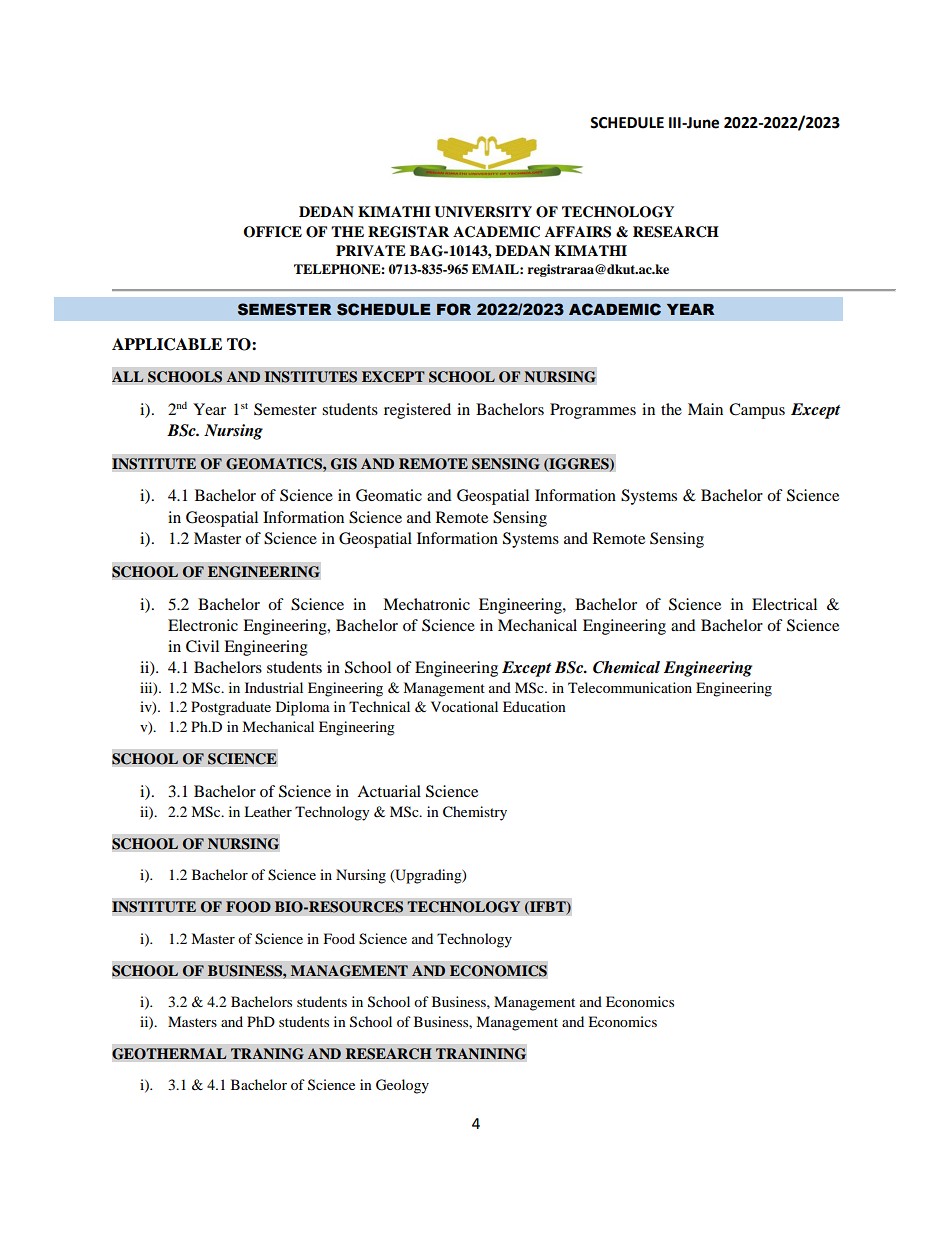 The height and width of the document is (1233, 952). Describe the element at coordinates (169, 1054) in the document. I see `GEOTHERMAL` at that location.
